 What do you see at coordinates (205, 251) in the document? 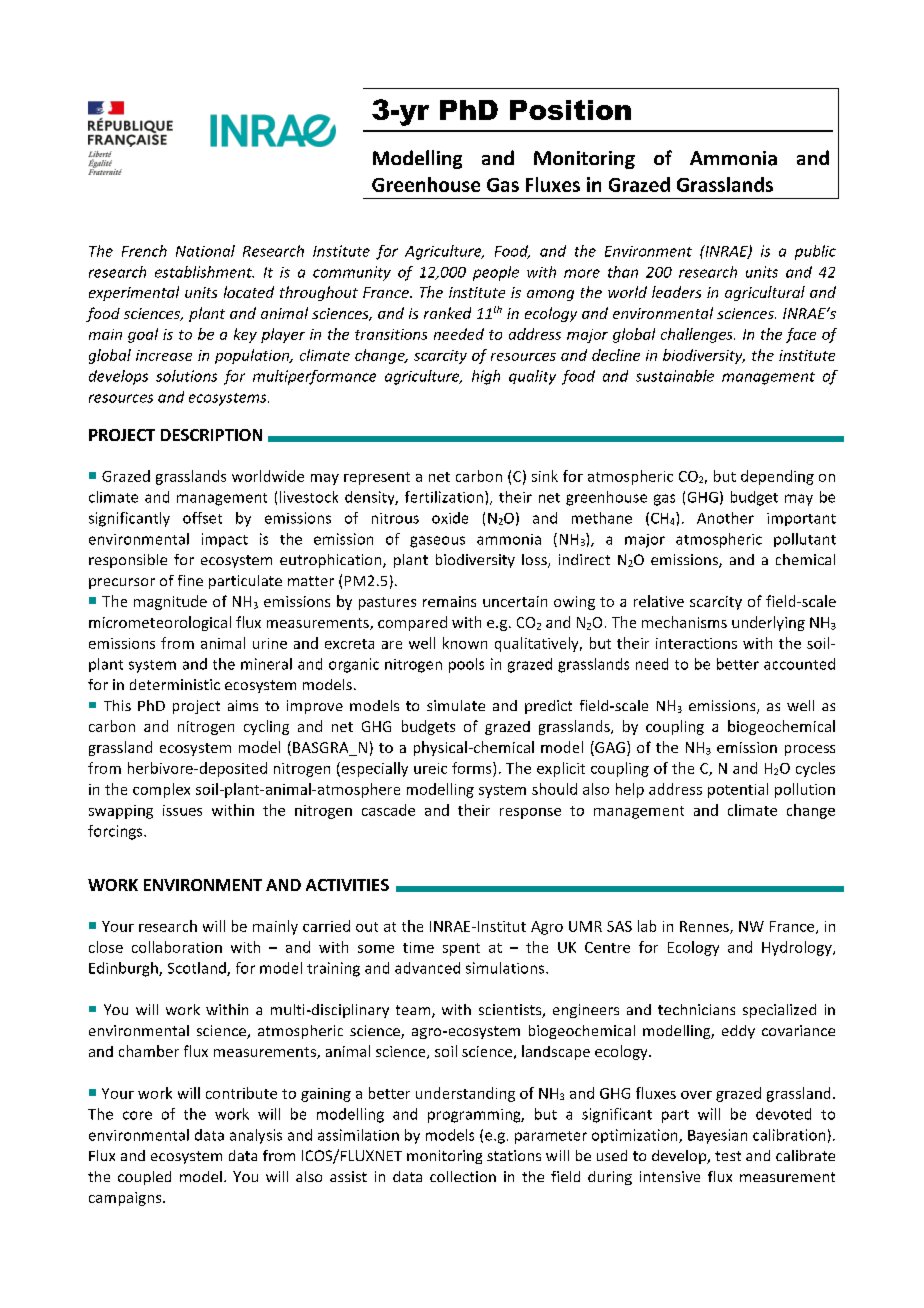
I see `National` at bounding box center [205, 251].
